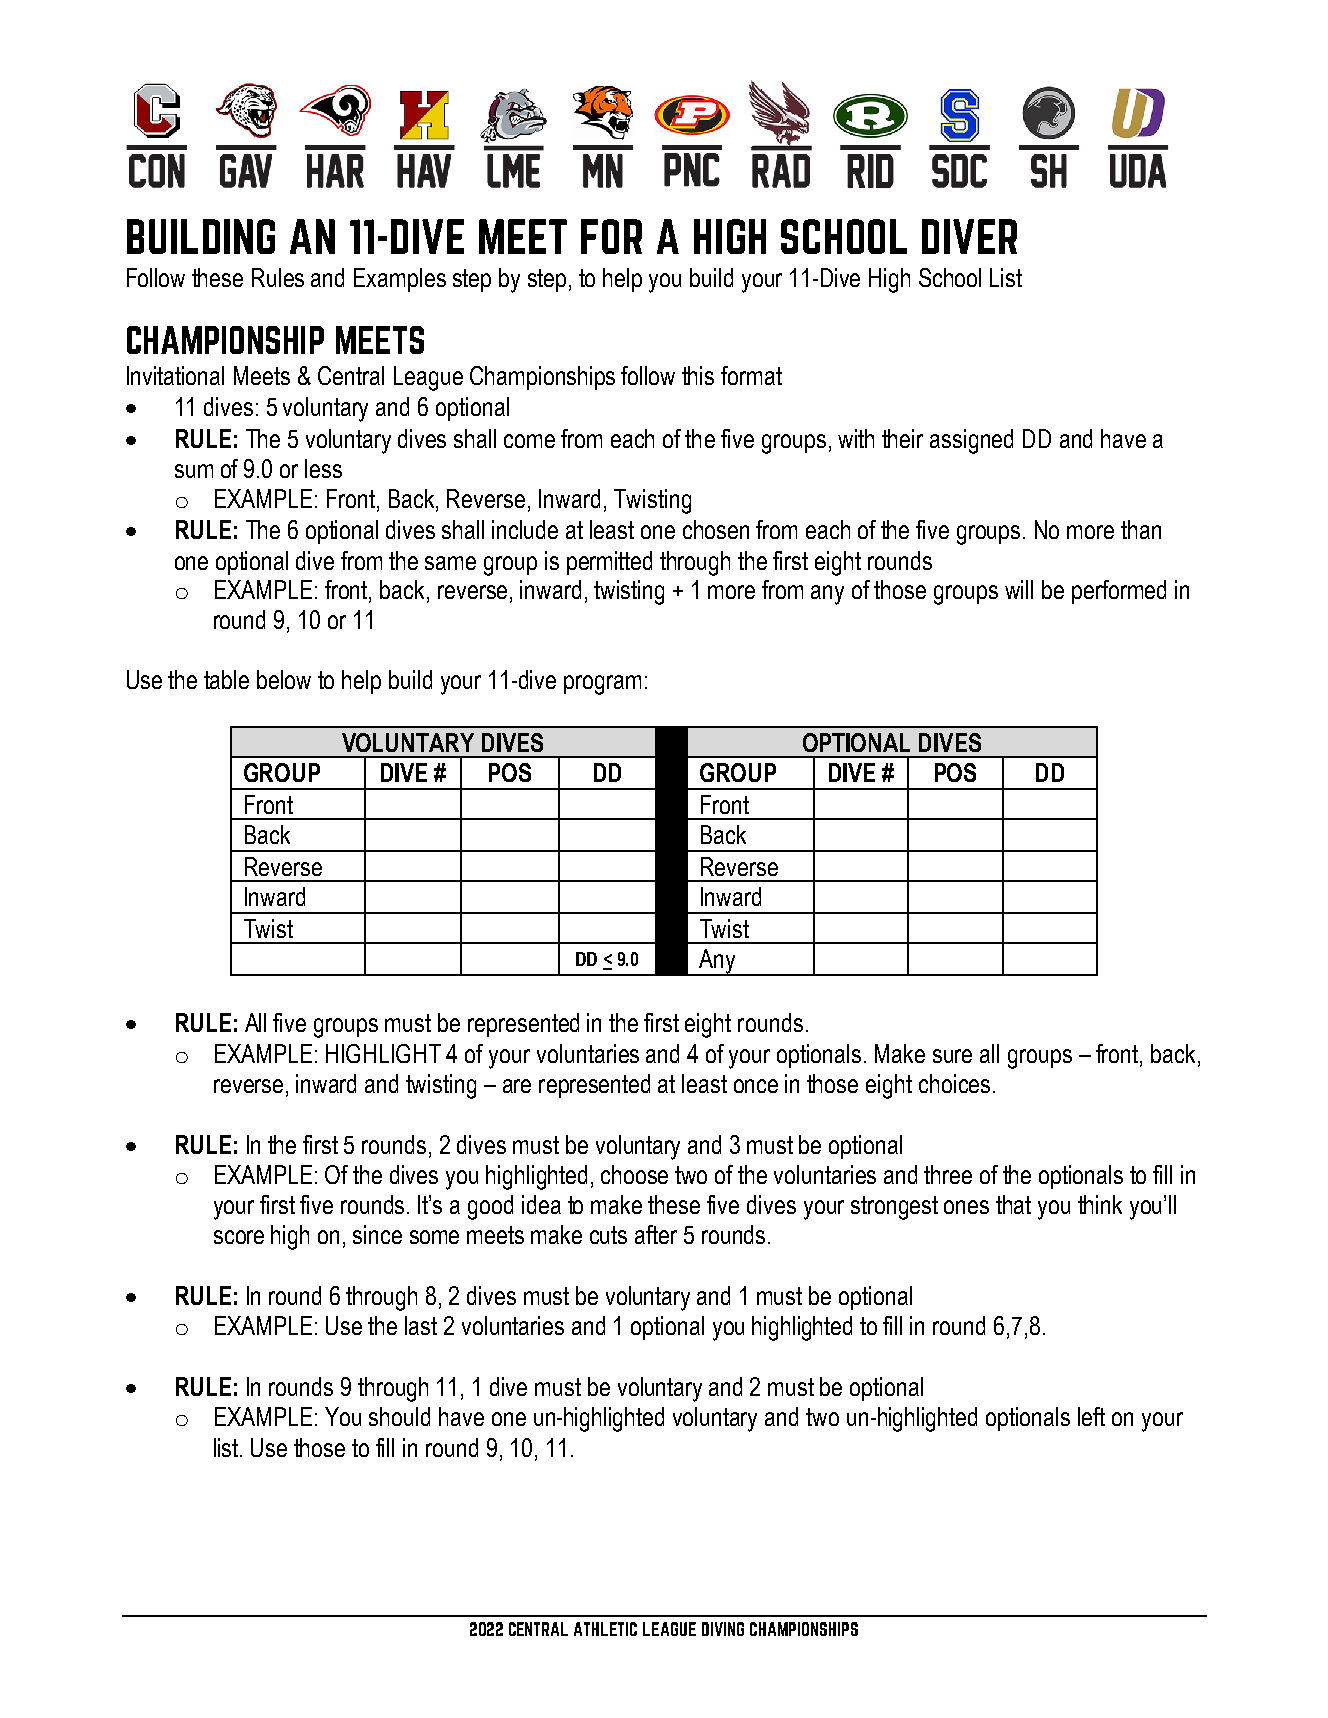  I want to click on that, so click(1013, 1204).
